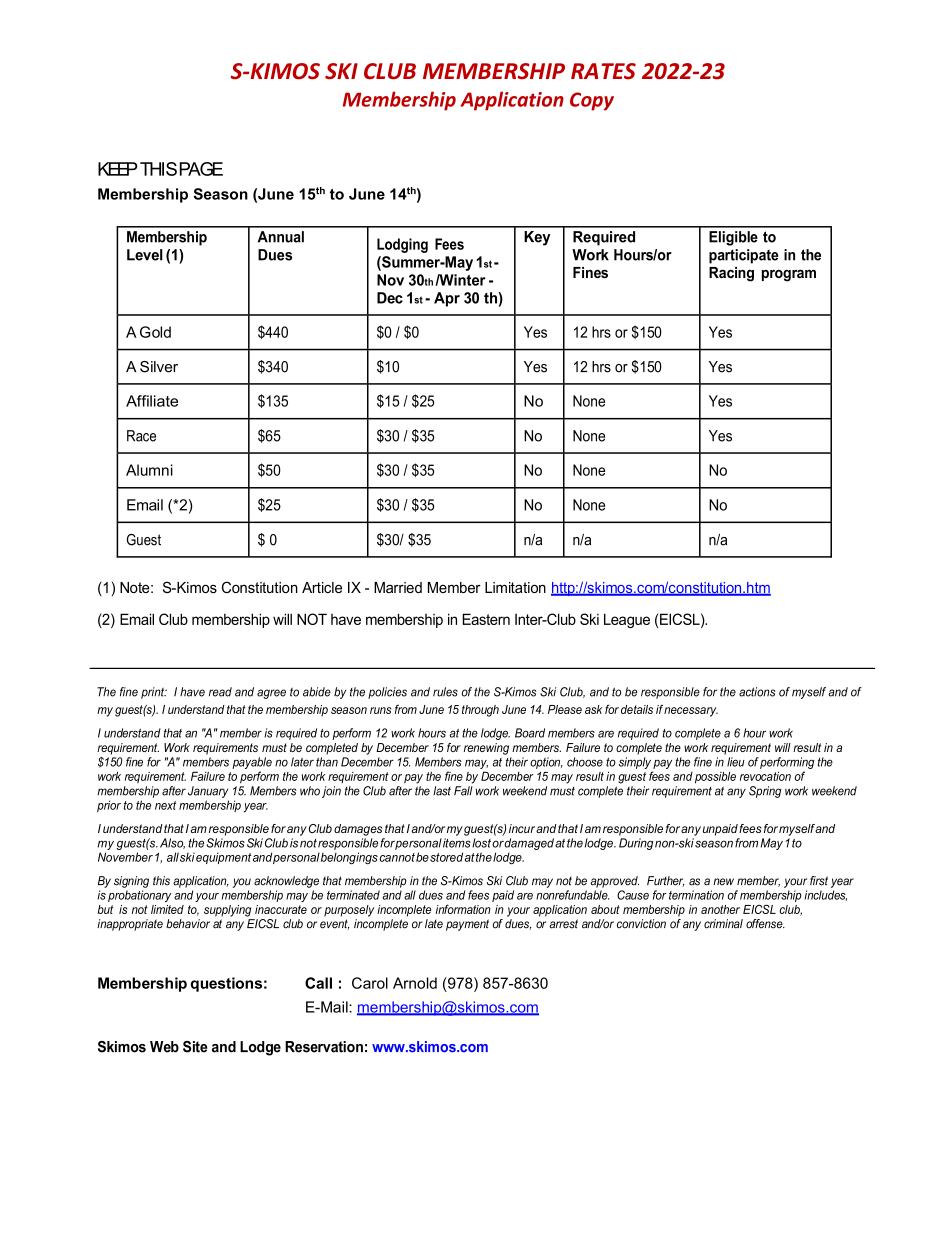  I want to click on League, so click(627, 620).
